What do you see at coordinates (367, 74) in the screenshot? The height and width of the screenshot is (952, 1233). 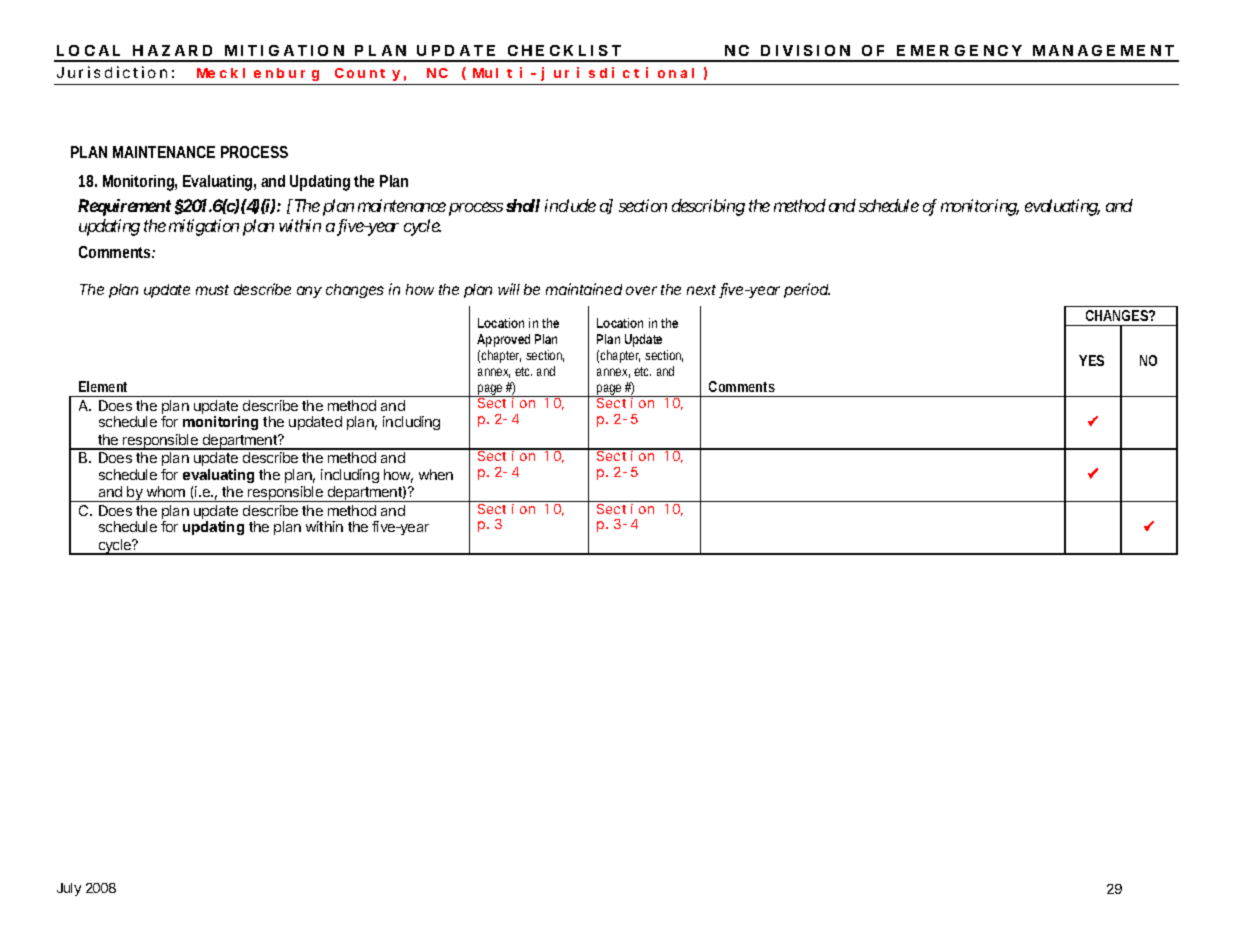 I see `County` at bounding box center [367, 74].
